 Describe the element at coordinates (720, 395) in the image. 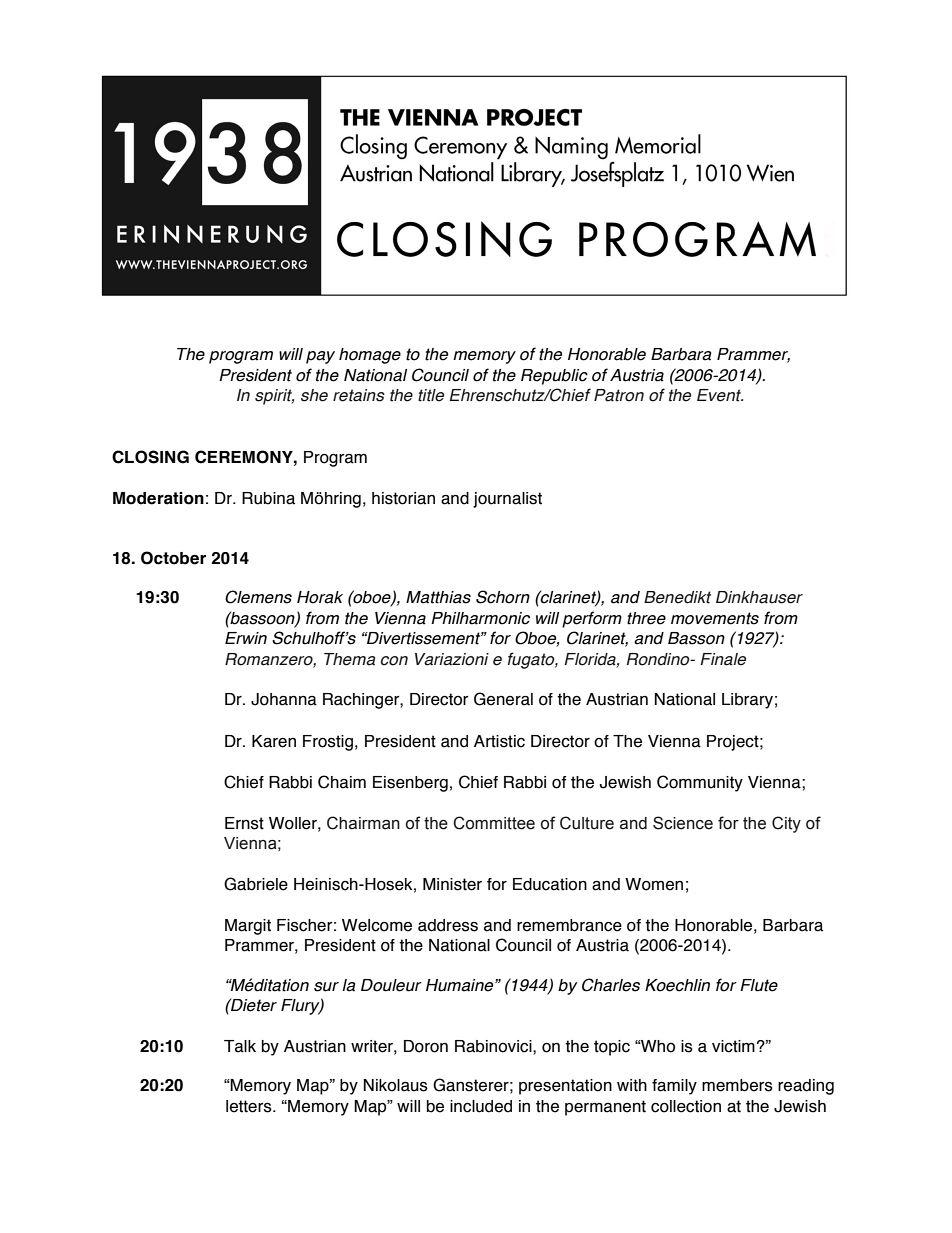

I see `Event` at that location.
